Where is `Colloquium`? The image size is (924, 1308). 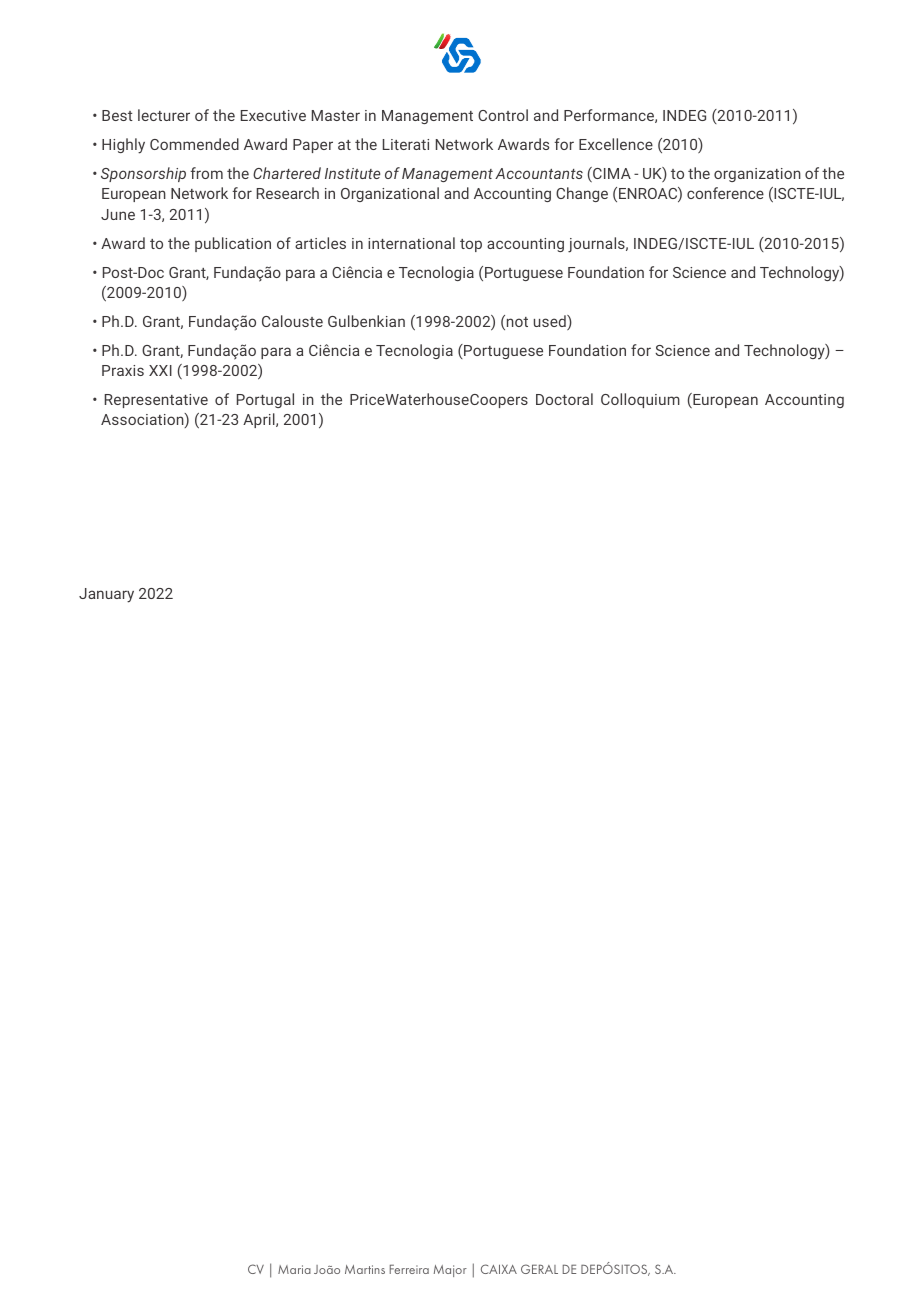
Colloquium is located at coordinates (640, 400).
